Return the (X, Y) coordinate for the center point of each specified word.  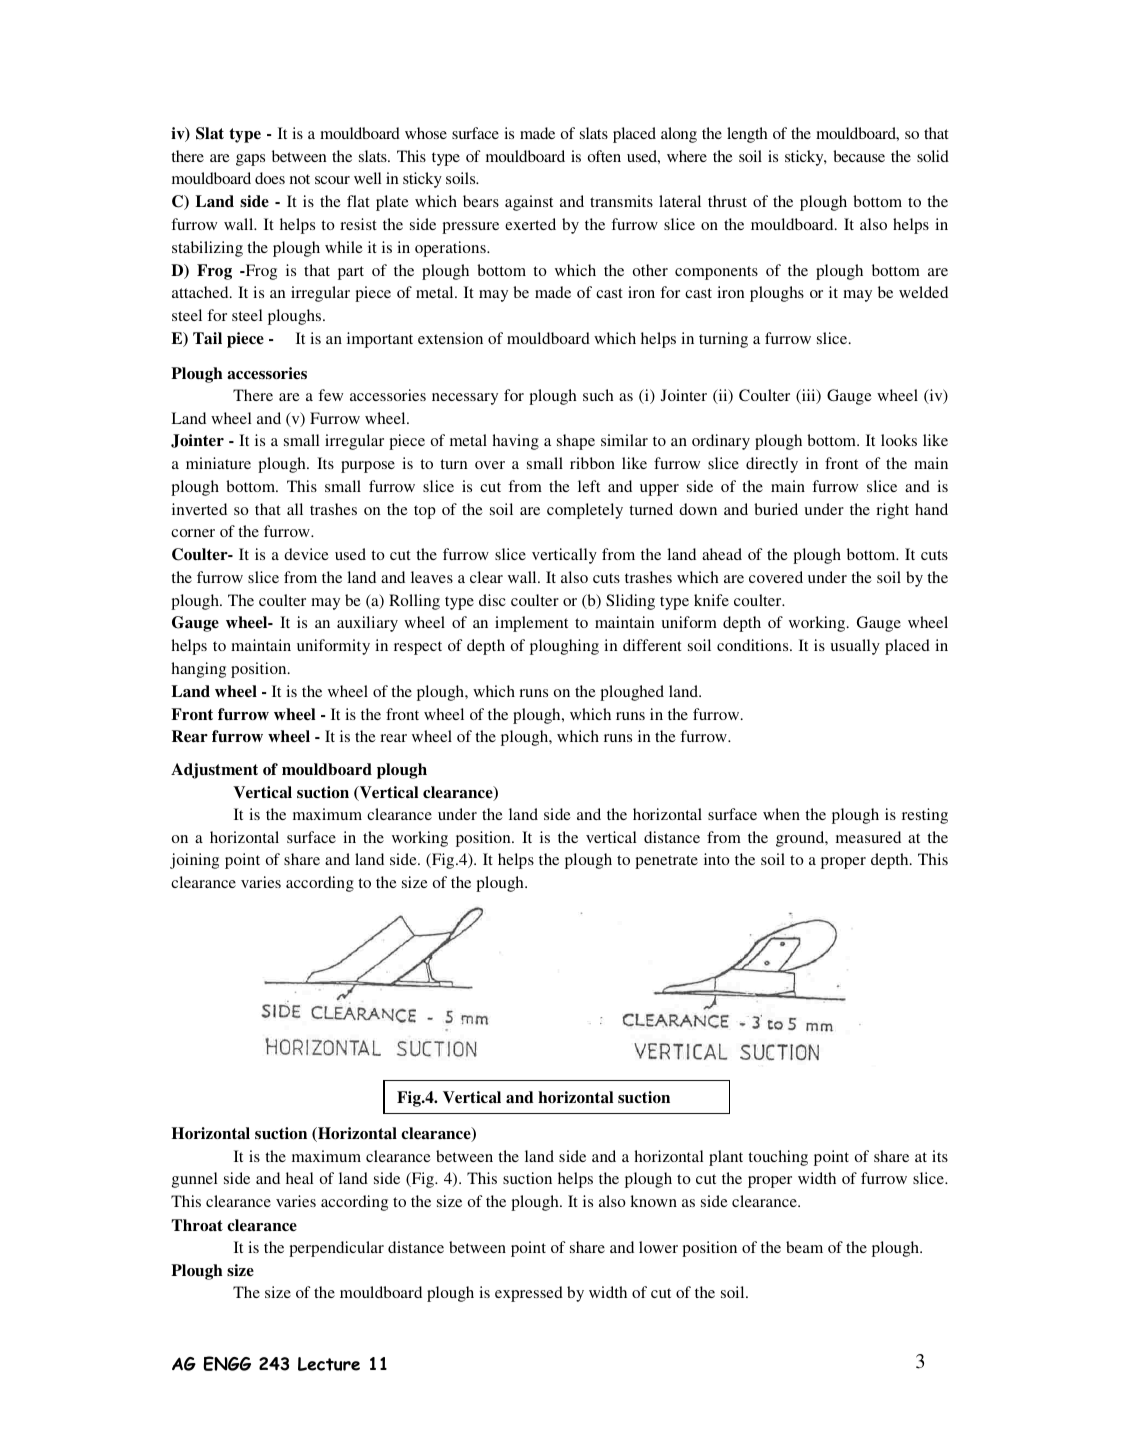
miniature (218, 463)
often (604, 156)
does (270, 178)
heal (300, 1178)
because (859, 156)
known (653, 1201)
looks (899, 440)
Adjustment (214, 771)
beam (804, 1247)
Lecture (329, 1364)
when (781, 814)
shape (576, 442)
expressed (529, 1294)
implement (531, 624)
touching (778, 1158)
